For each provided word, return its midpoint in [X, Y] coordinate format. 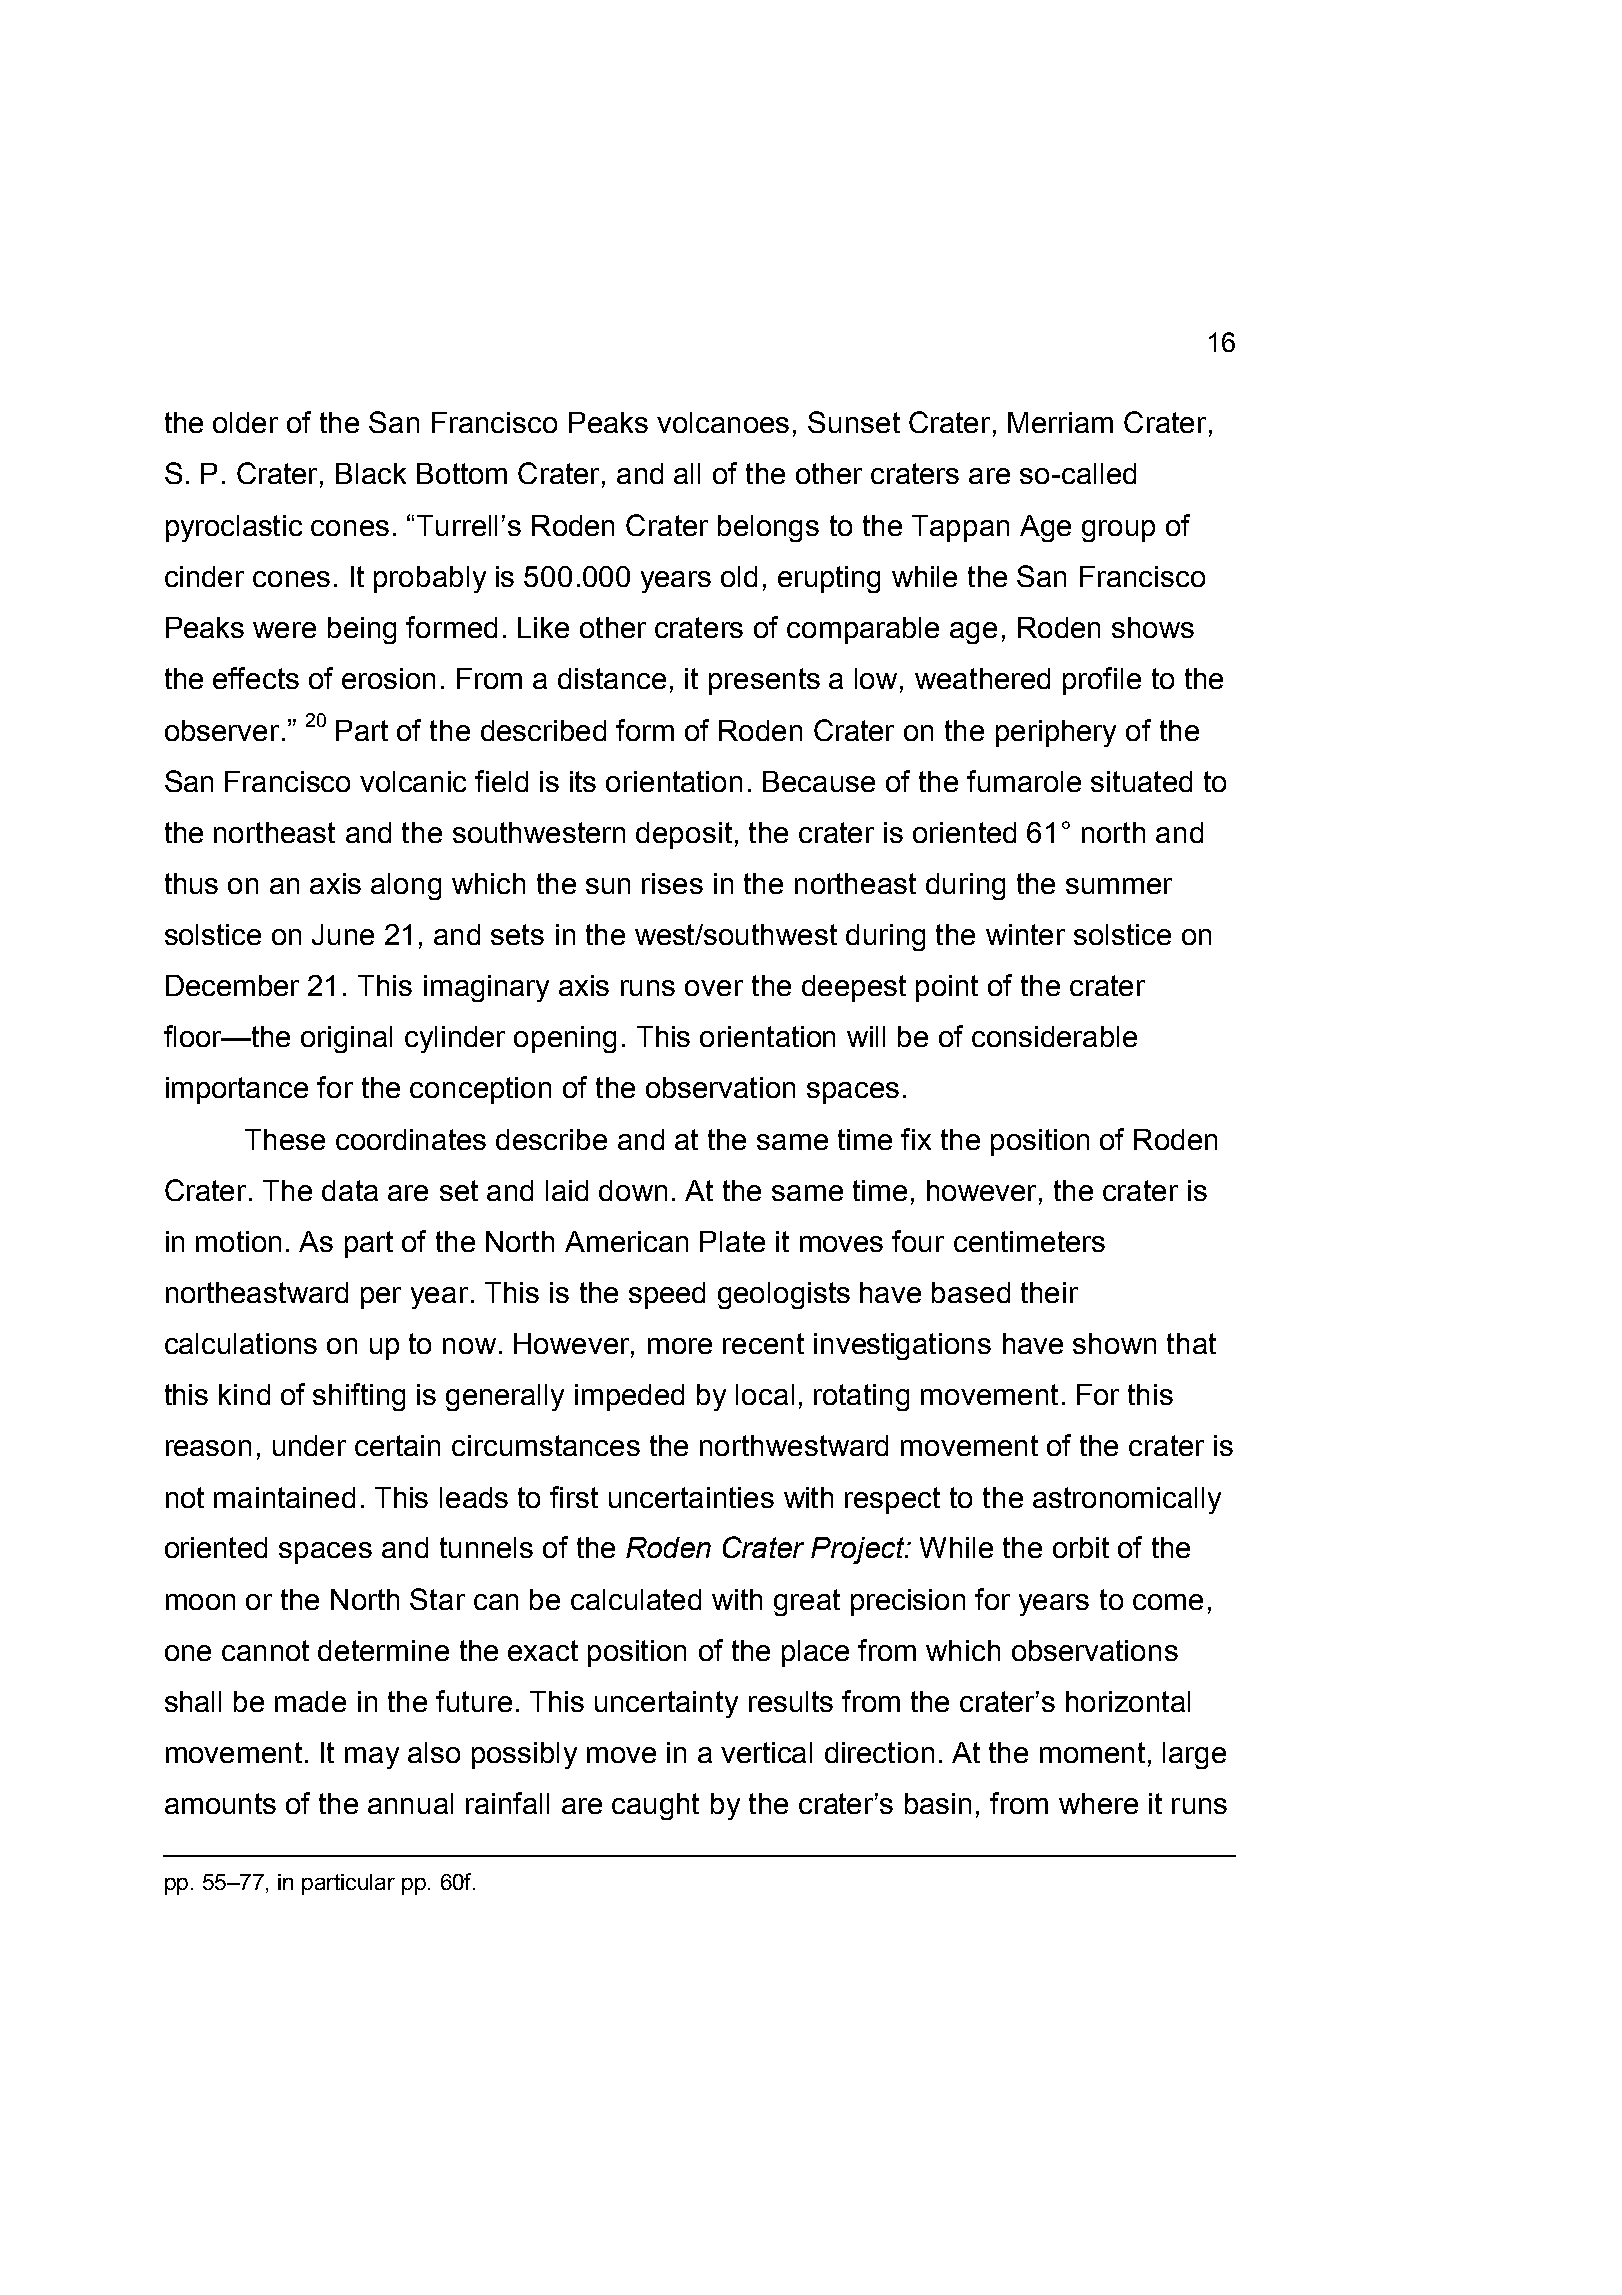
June [343, 934]
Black [371, 473]
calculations [241, 1343]
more [680, 1346]
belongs [768, 528]
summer [1119, 886]
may [372, 1758]
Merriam [1060, 422]
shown [1114, 1343]
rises [672, 883]
